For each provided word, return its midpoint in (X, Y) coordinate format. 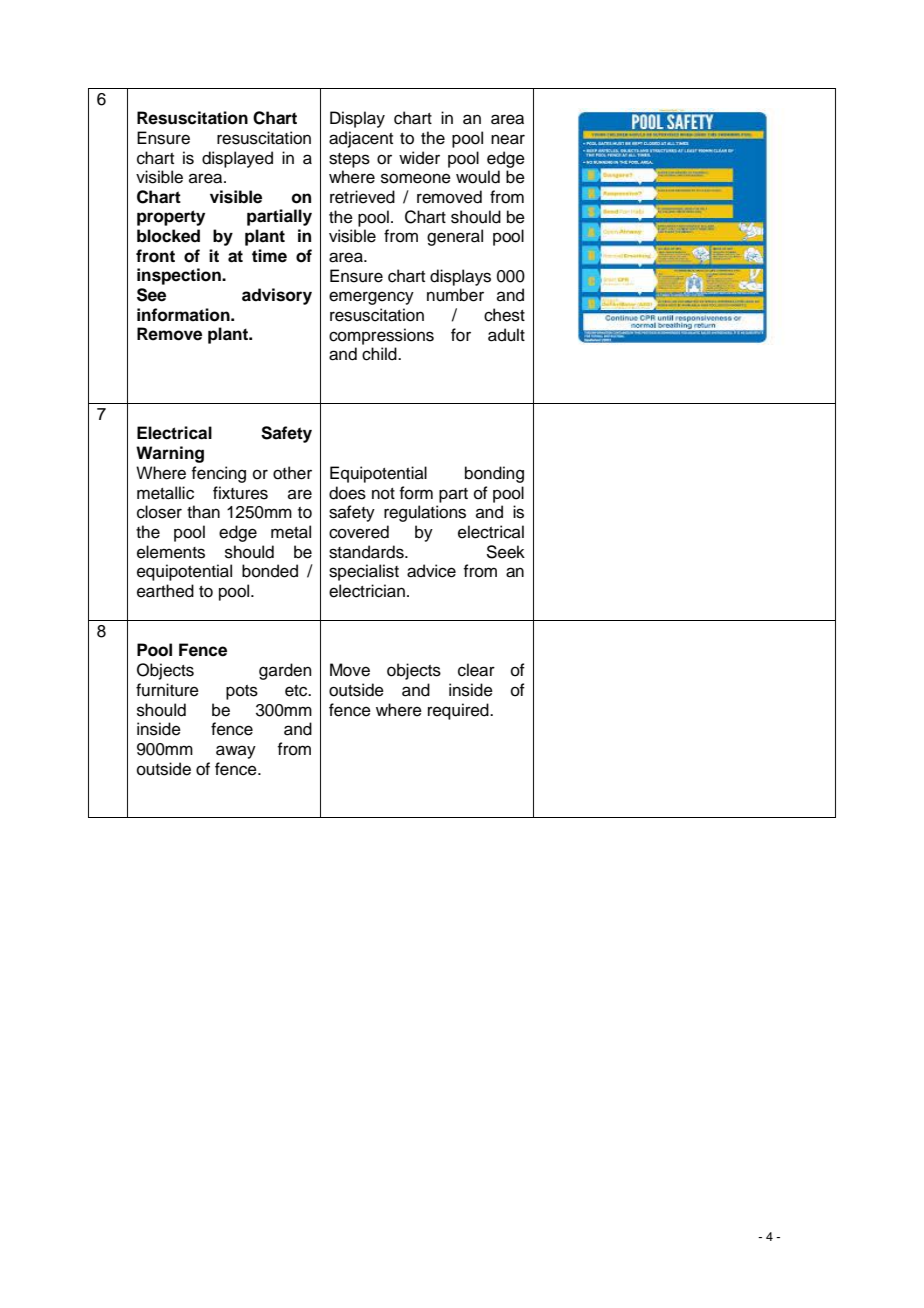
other (292, 473)
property (171, 218)
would (478, 177)
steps (349, 160)
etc (297, 691)
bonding (494, 474)
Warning (170, 454)
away (236, 752)
